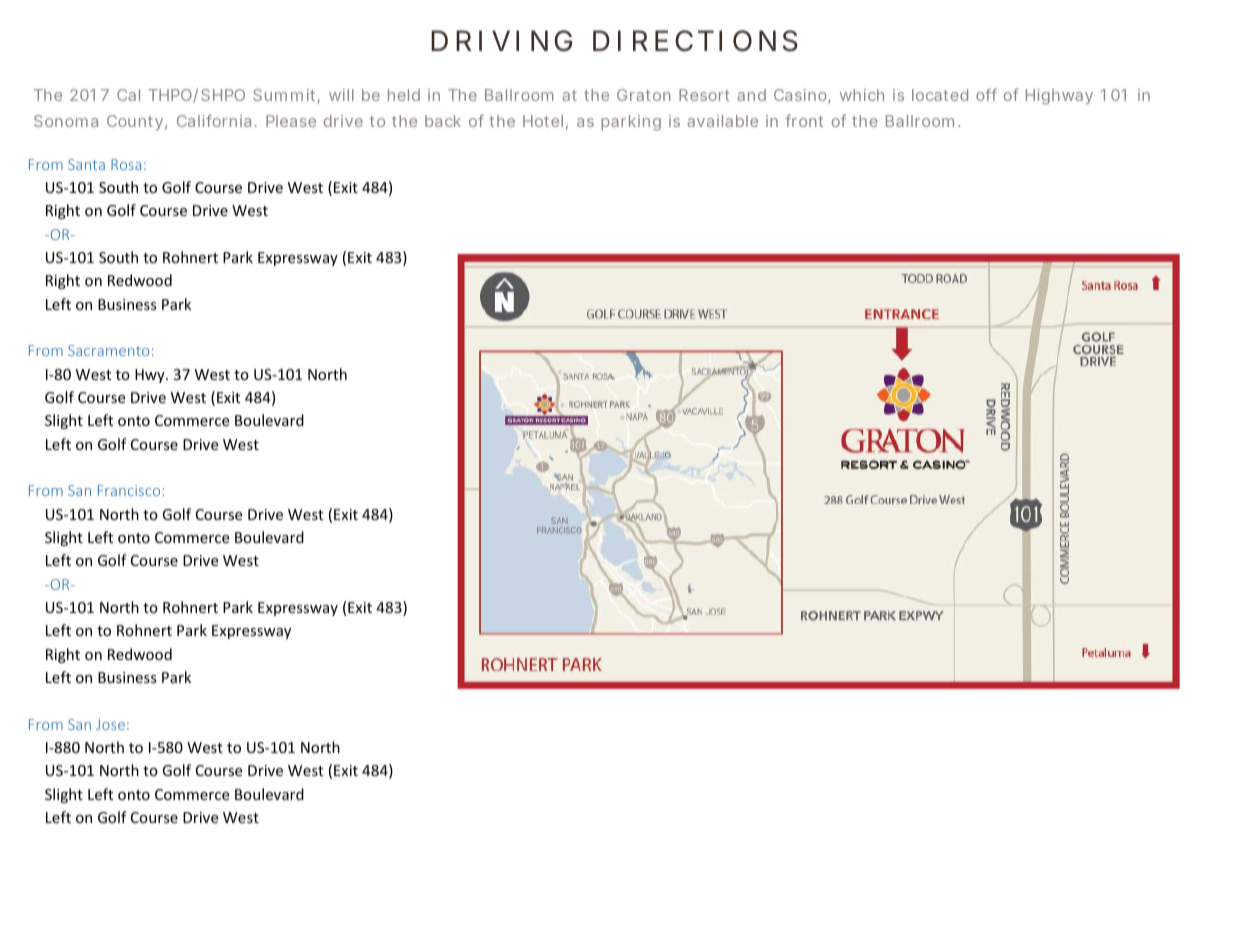 This document has width=1233, height=952. I want to click on Hotel, so click(543, 121).
